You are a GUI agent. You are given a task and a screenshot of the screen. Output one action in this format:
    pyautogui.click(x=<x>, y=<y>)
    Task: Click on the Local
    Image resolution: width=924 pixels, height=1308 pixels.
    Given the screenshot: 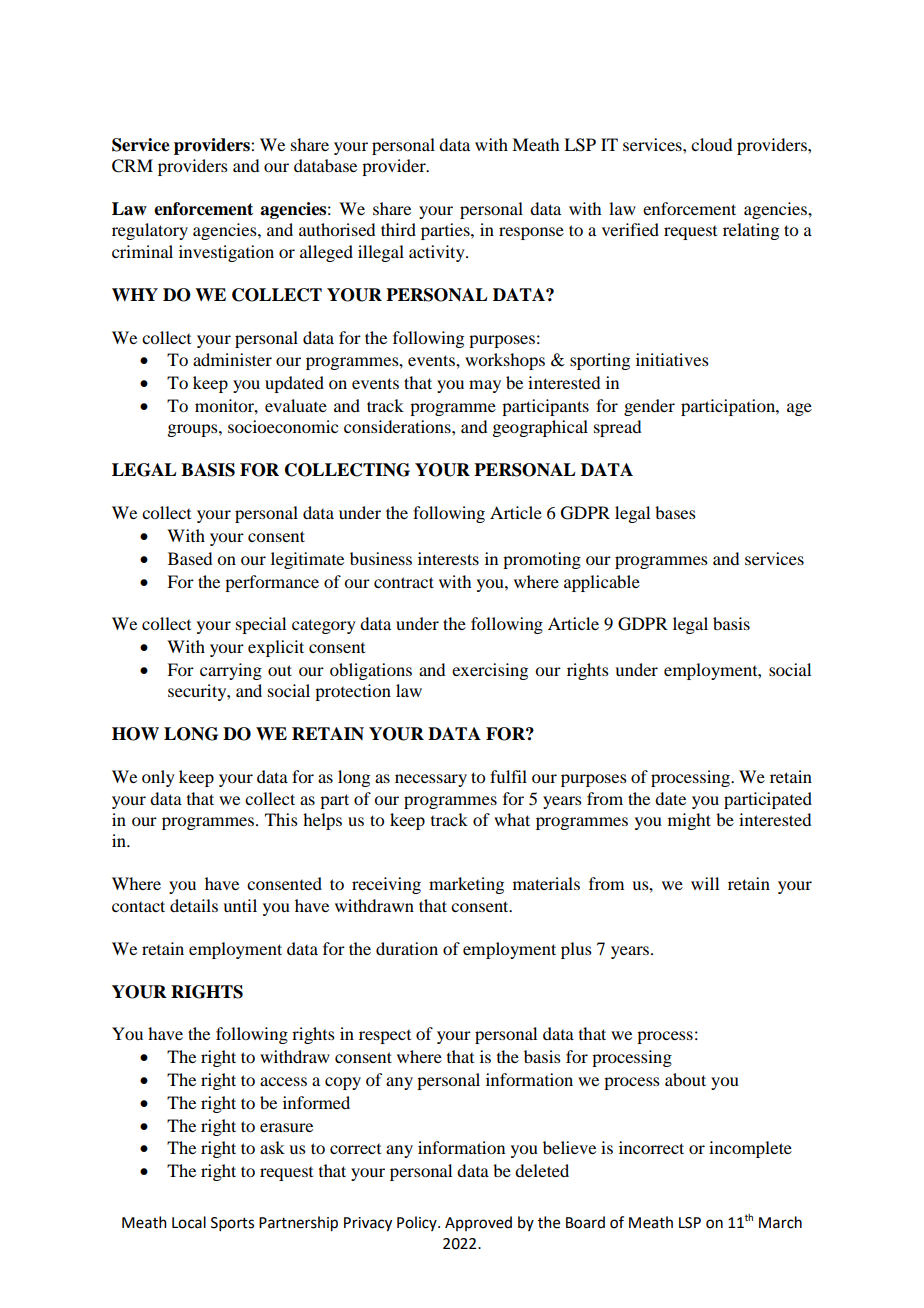 What is the action you would take?
    pyautogui.click(x=189, y=1222)
